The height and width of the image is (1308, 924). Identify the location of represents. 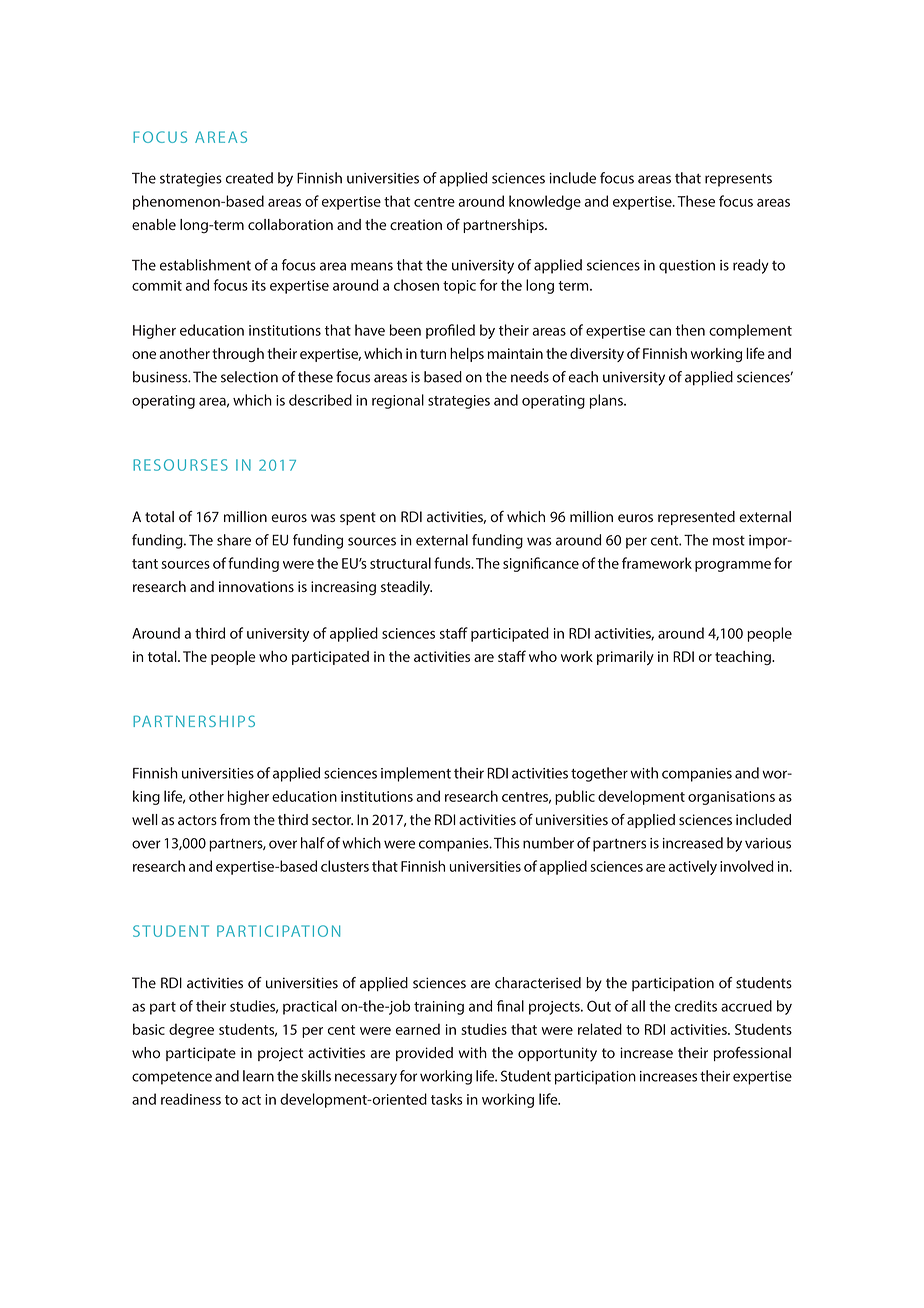
(738, 180).
